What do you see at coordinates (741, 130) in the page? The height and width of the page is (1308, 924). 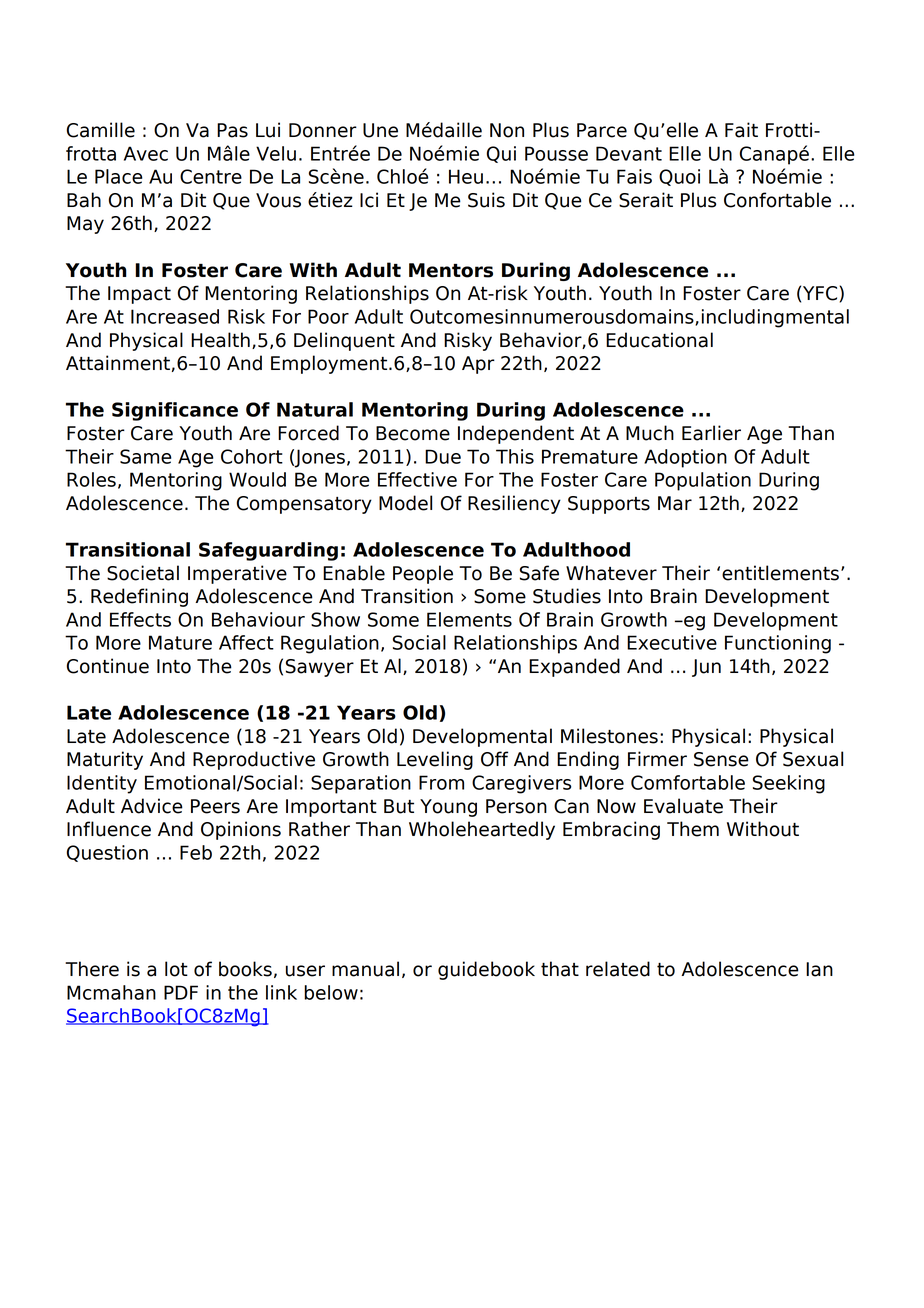 I see `Fait` at bounding box center [741, 130].
